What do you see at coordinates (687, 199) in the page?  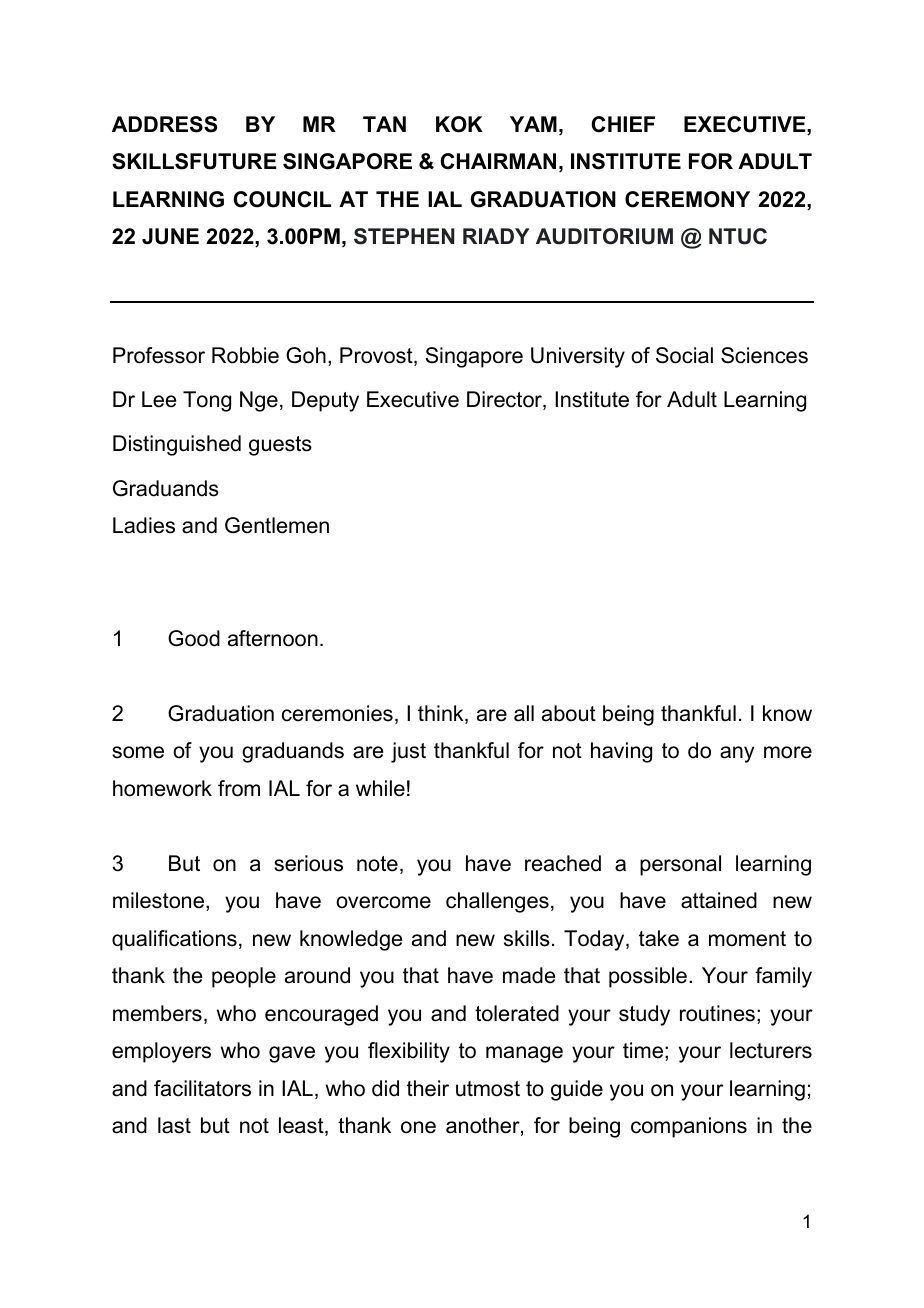 I see `CEREMONY` at bounding box center [687, 199].
